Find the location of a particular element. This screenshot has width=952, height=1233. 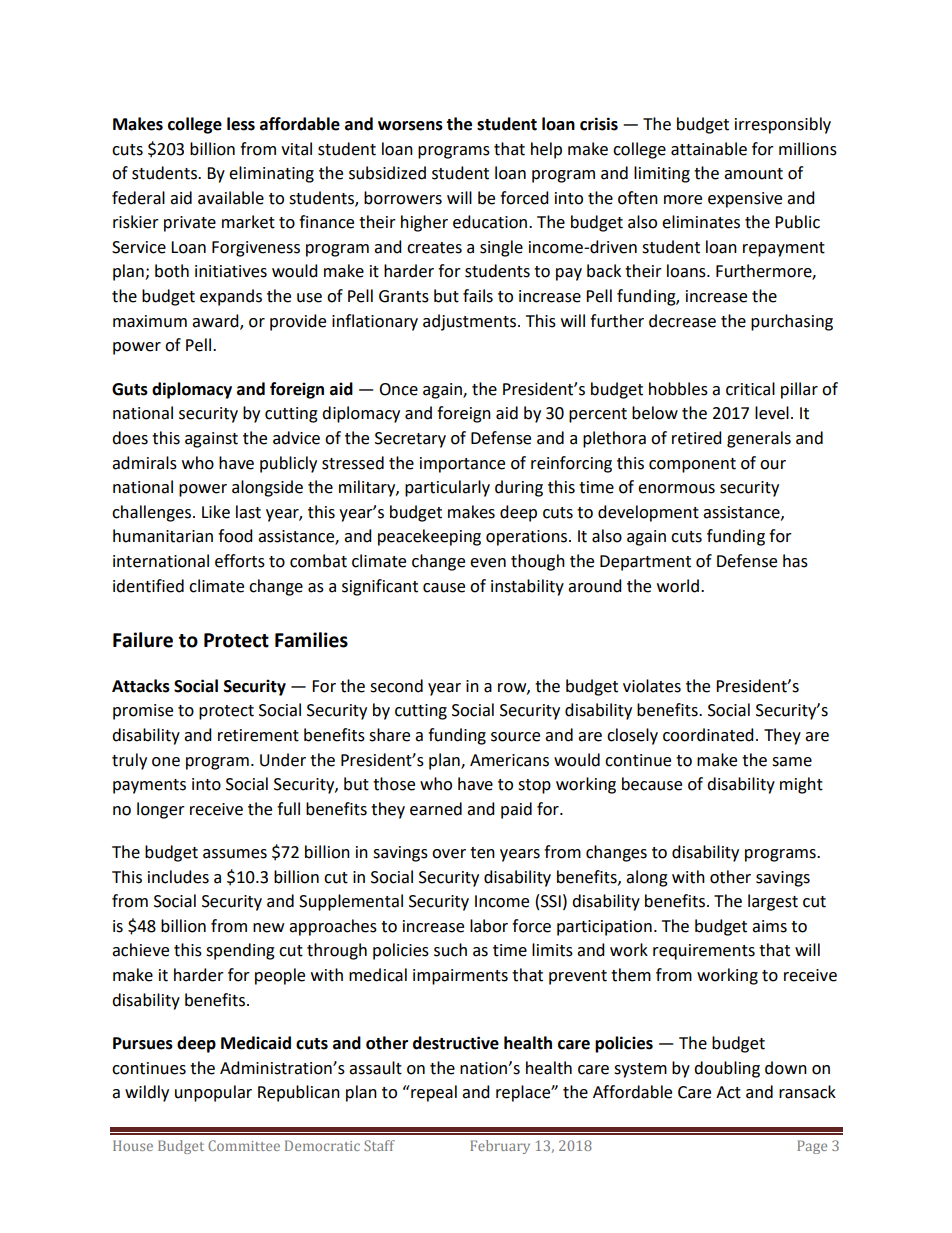

Act is located at coordinates (728, 1092).
